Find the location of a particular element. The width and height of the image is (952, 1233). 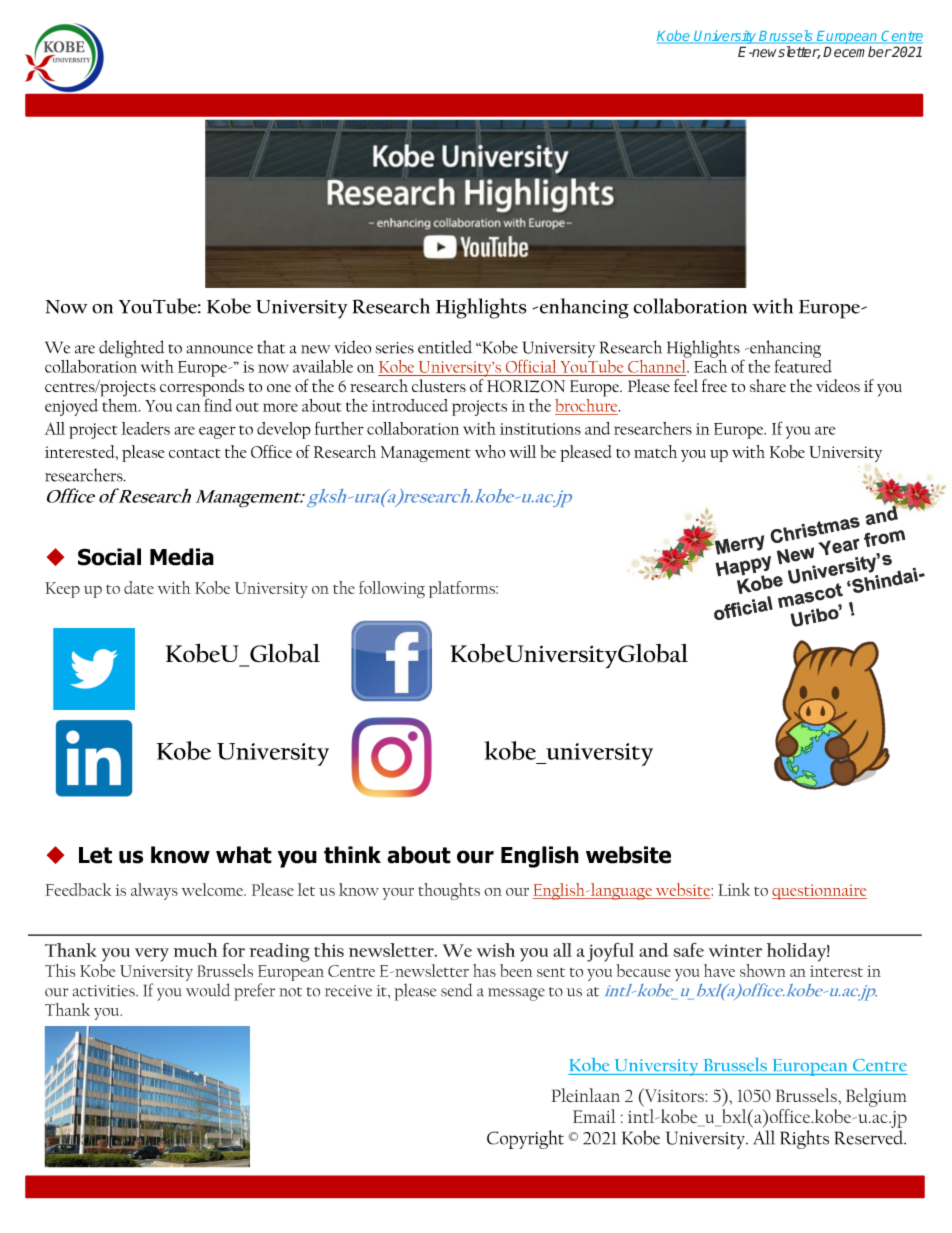

featured is located at coordinates (803, 365).
